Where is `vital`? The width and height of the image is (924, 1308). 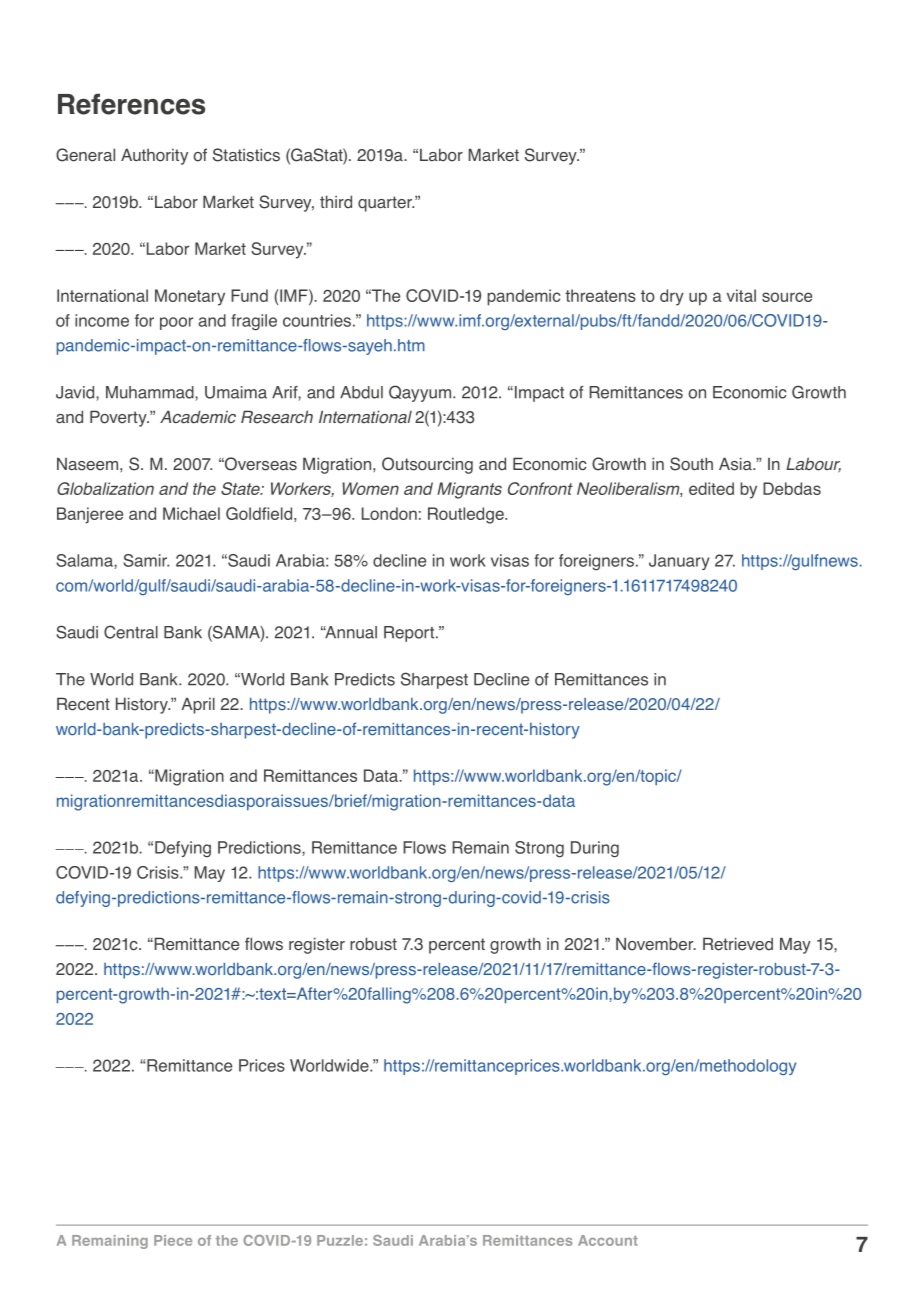
vital is located at coordinates (741, 295).
